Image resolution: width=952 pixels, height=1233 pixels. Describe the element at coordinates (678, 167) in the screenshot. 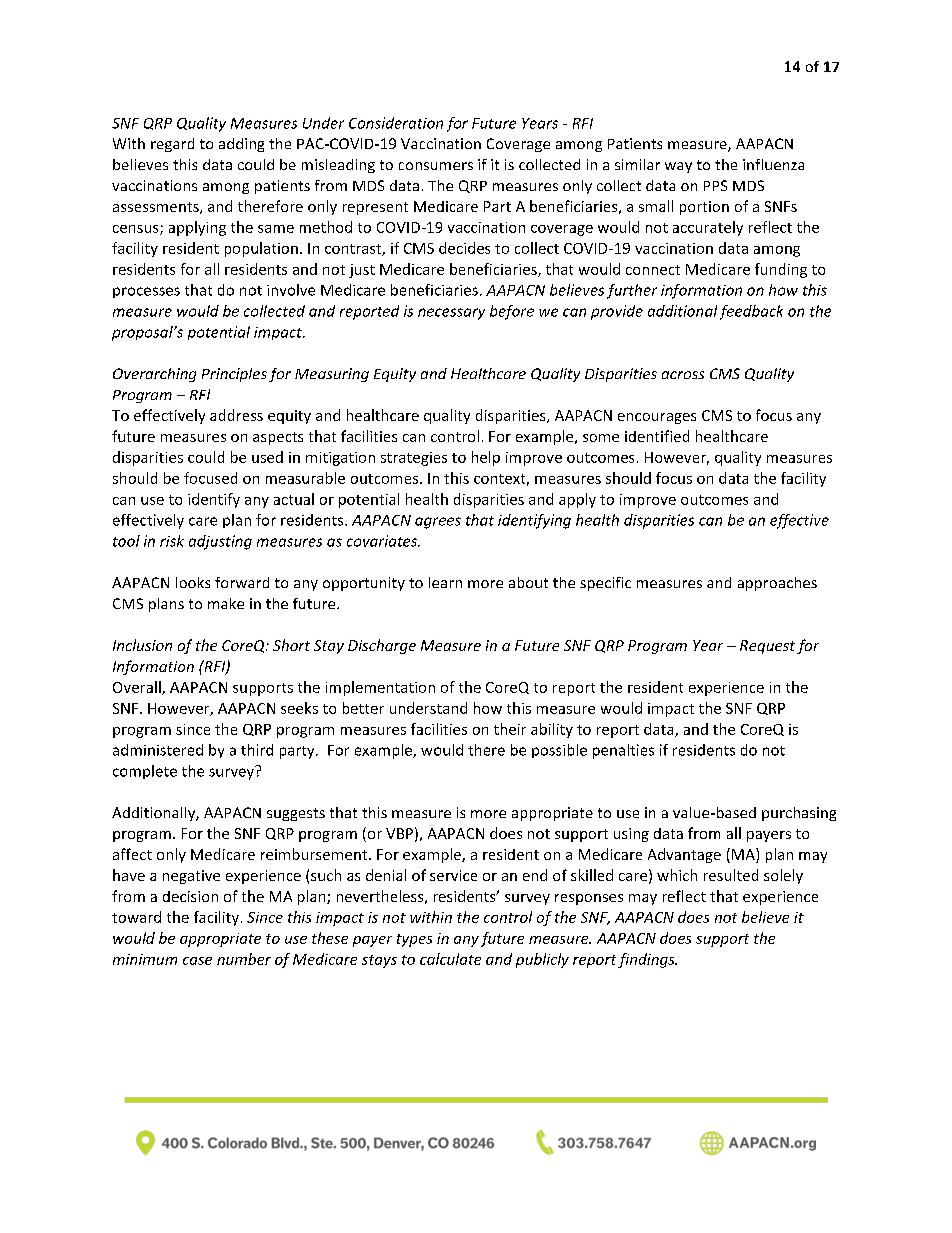

I see `way` at that location.
